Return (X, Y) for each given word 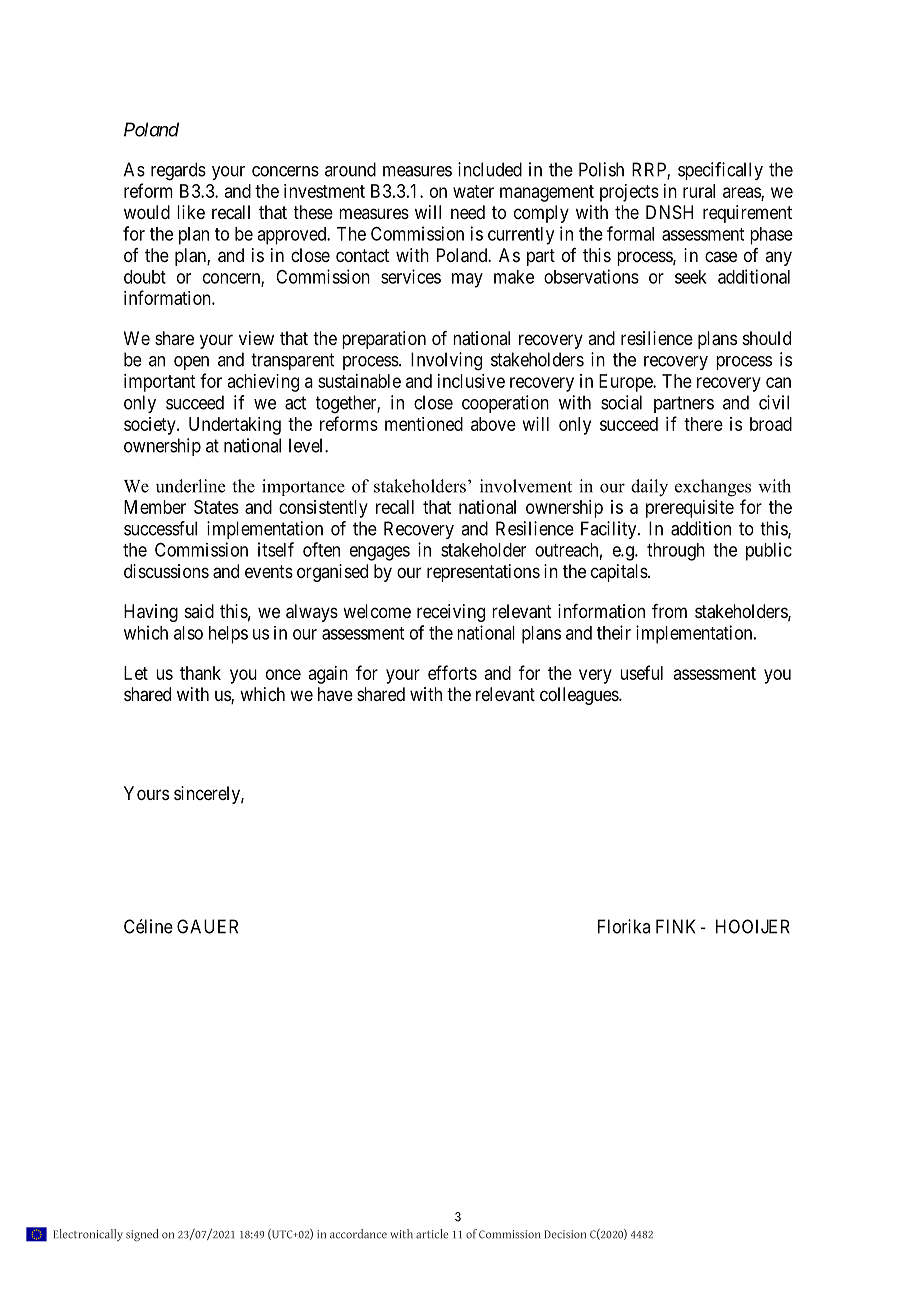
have (335, 694)
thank (200, 673)
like (191, 212)
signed (142, 1235)
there (703, 424)
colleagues (580, 696)
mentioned (424, 424)
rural (699, 191)
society (151, 426)
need (468, 212)
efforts (452, 672)
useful (642, 672)
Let (136, 673)
